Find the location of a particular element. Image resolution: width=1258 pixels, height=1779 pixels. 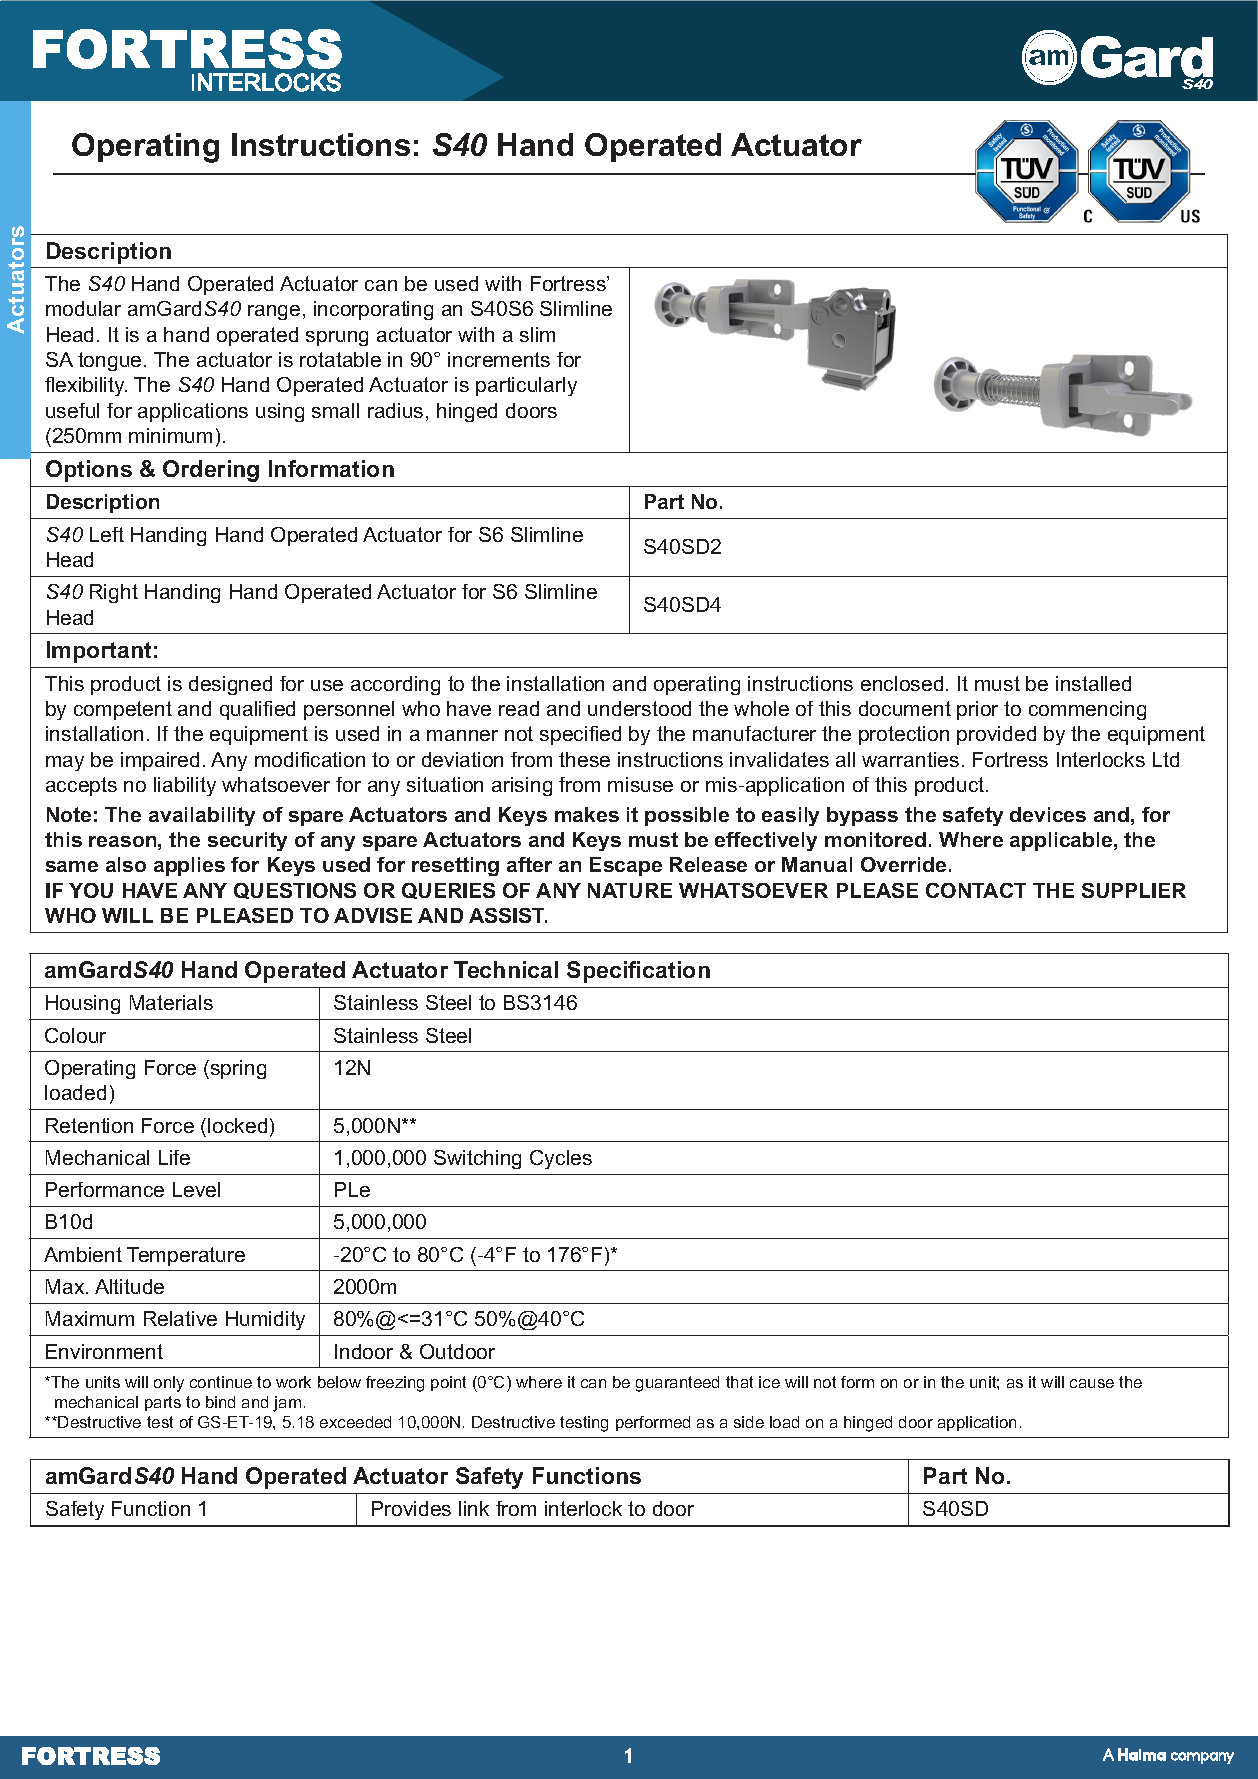

applies is located at coordinates (189, 866).
